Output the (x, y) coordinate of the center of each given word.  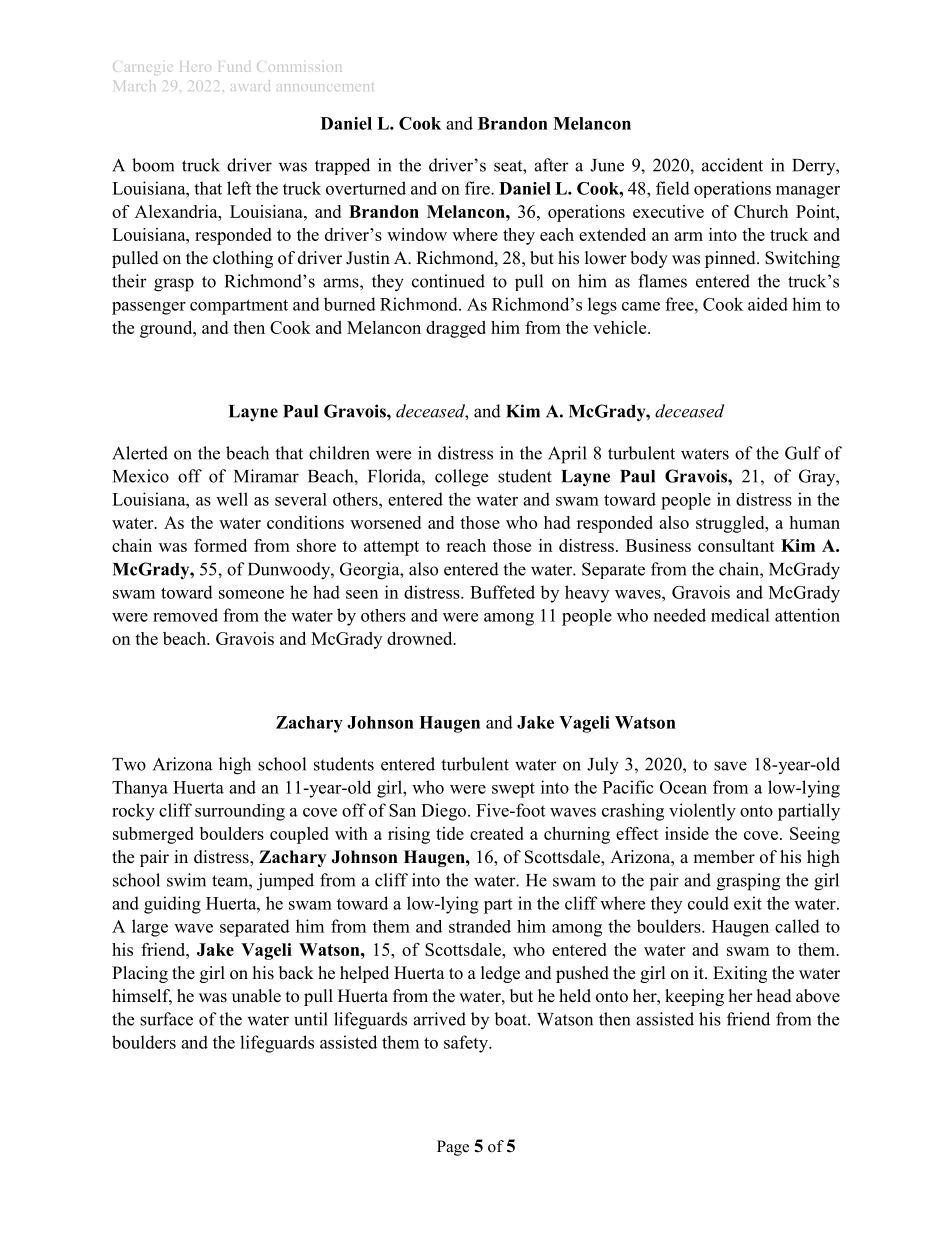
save (730, 766)
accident (732, 165)
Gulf (803, 453)
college (461, 478)
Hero (195, 66)
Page (453, 1148)
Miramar (266, 476)
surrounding (240, 812)
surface (166, 1019)
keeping (694, 997)
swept (513, 790)
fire (478, 188)
